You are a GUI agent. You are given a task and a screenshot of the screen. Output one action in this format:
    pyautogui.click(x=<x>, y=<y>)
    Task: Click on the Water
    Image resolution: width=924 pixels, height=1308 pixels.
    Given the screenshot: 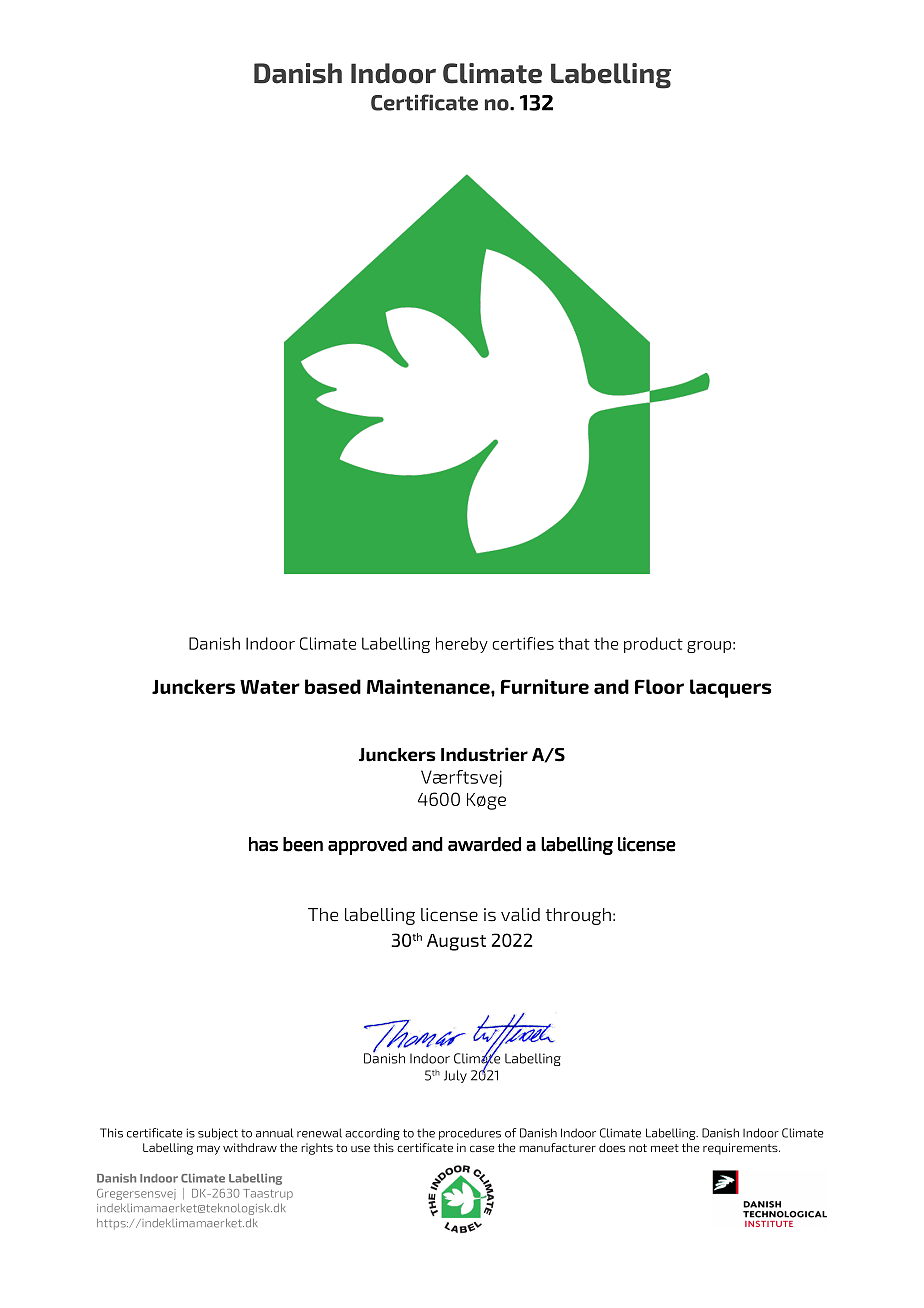 What is the action you would take?
    pyautogui.click(x=270, y=687)
